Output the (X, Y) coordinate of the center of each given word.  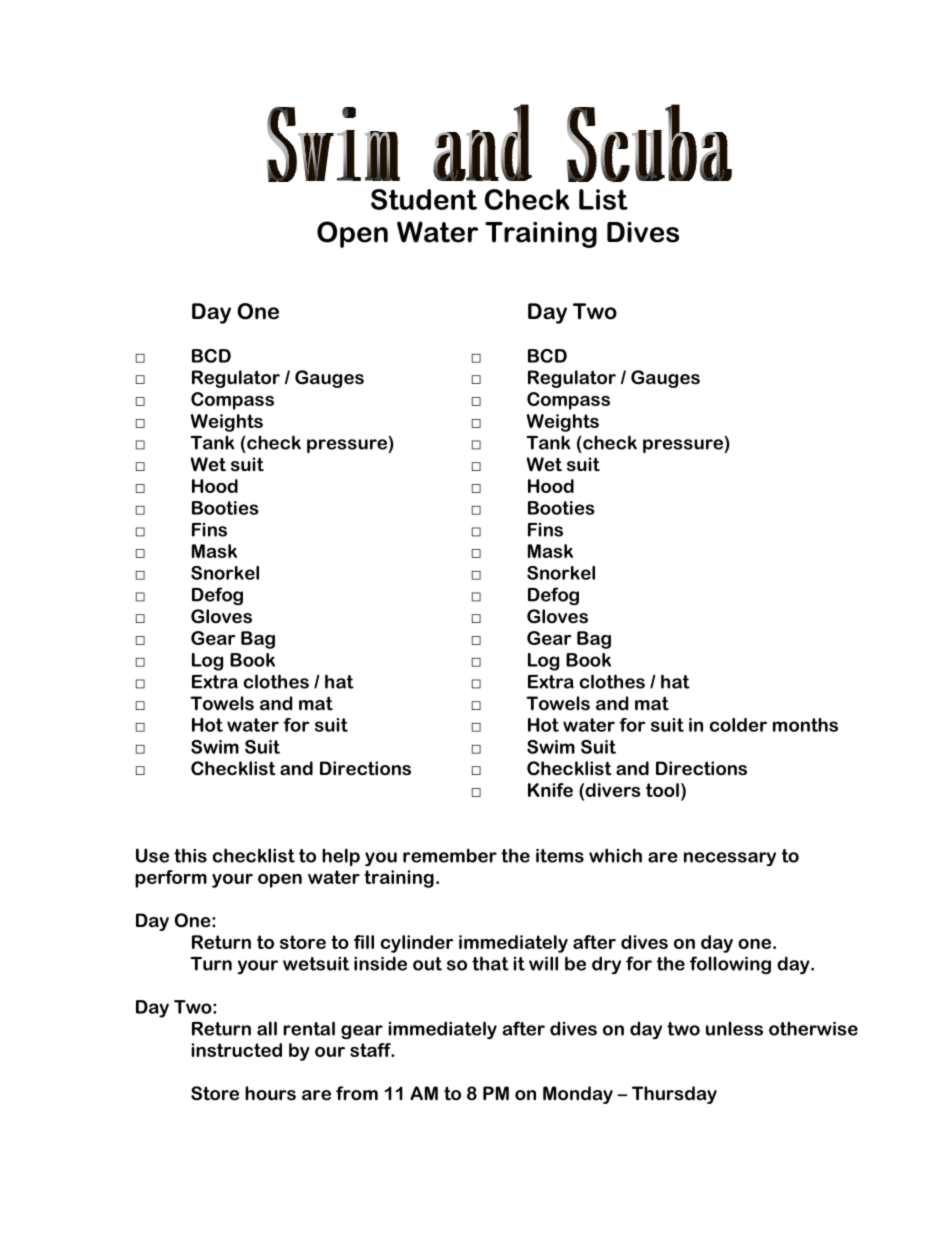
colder (738, 725)
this (190, 855)
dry (606, 965)
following (730, 965)
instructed (236, 1050)
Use (152, 855)
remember (450, 855)
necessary (730, 859)
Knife (550, 790)
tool (662, 790)
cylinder (417, 944)
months (805, 725)
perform (171, 879)
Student (424, 199)
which (615, 855)
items (560, 855)
